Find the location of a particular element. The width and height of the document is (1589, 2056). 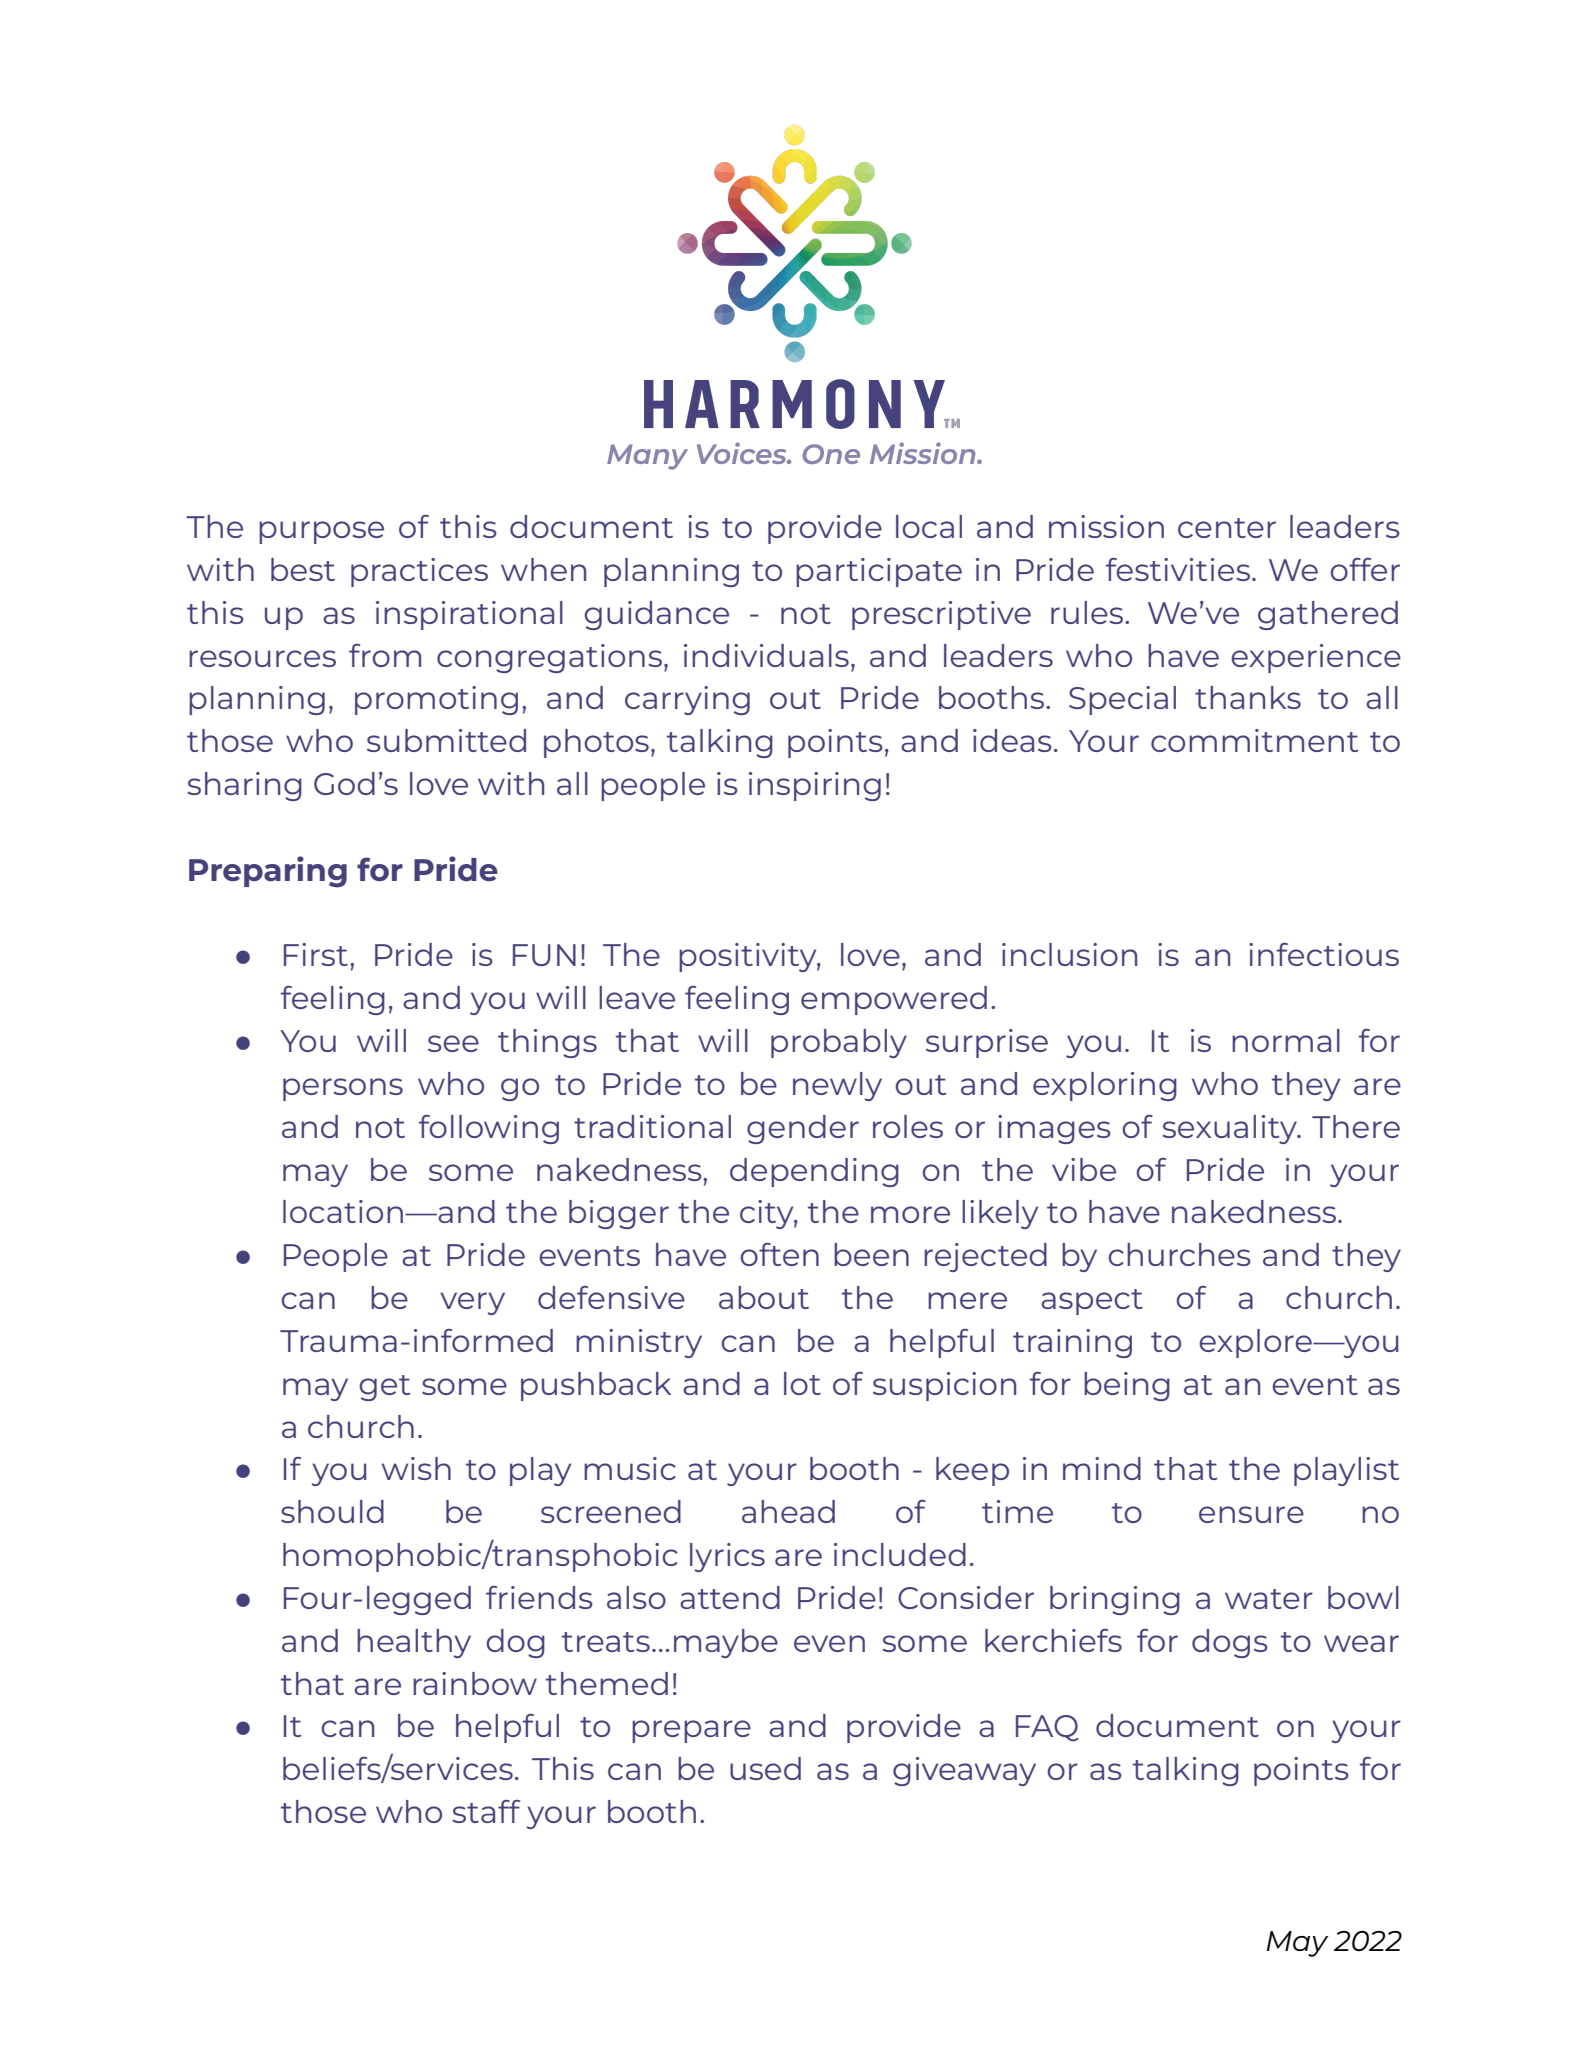

staff is located at coordinates (486, 1811).
